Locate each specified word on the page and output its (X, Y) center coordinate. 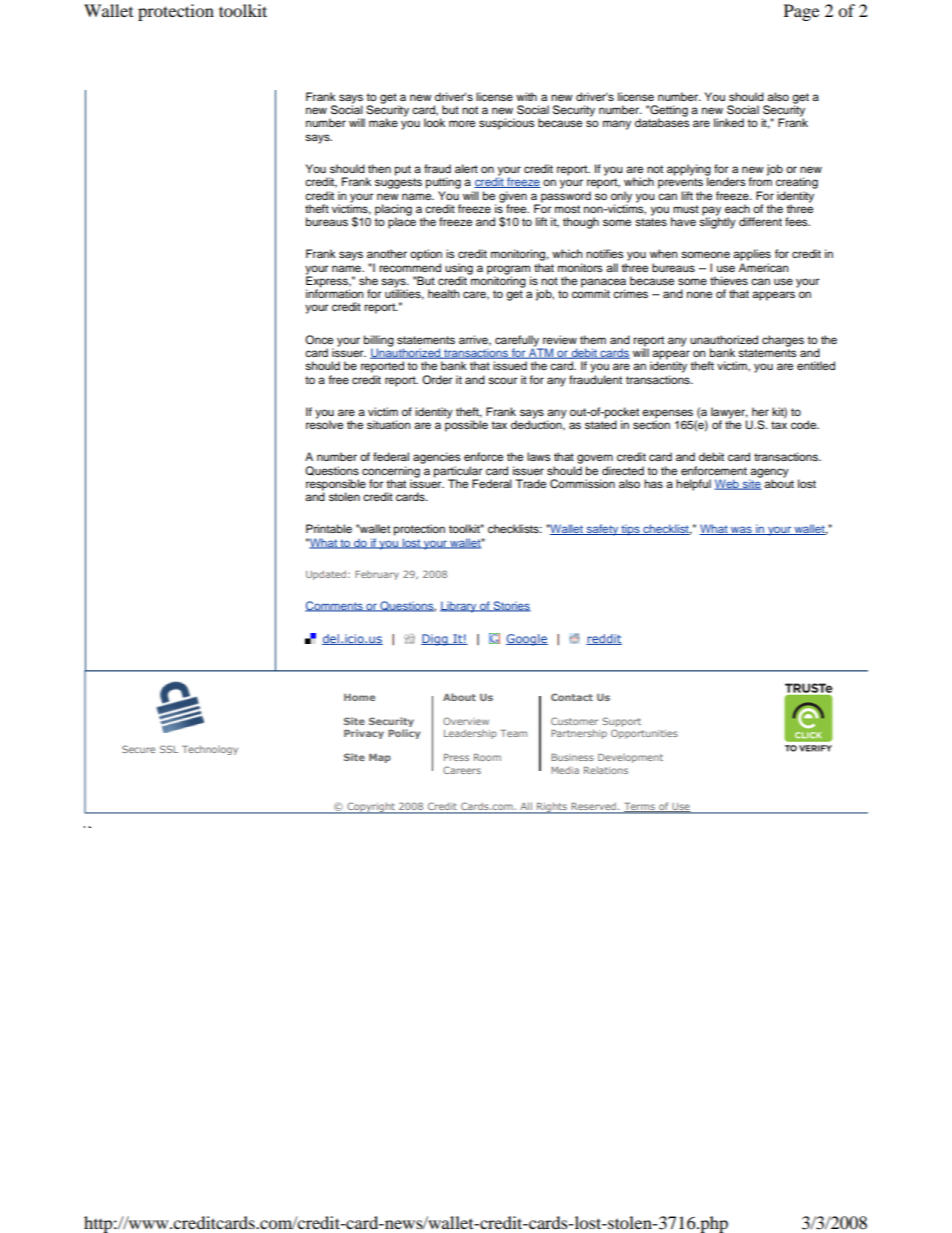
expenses (667, 415)
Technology (210, 750)
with (526, 96)
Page (801, 12)
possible (466, 425)
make (383, 122)
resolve (324, 423)
